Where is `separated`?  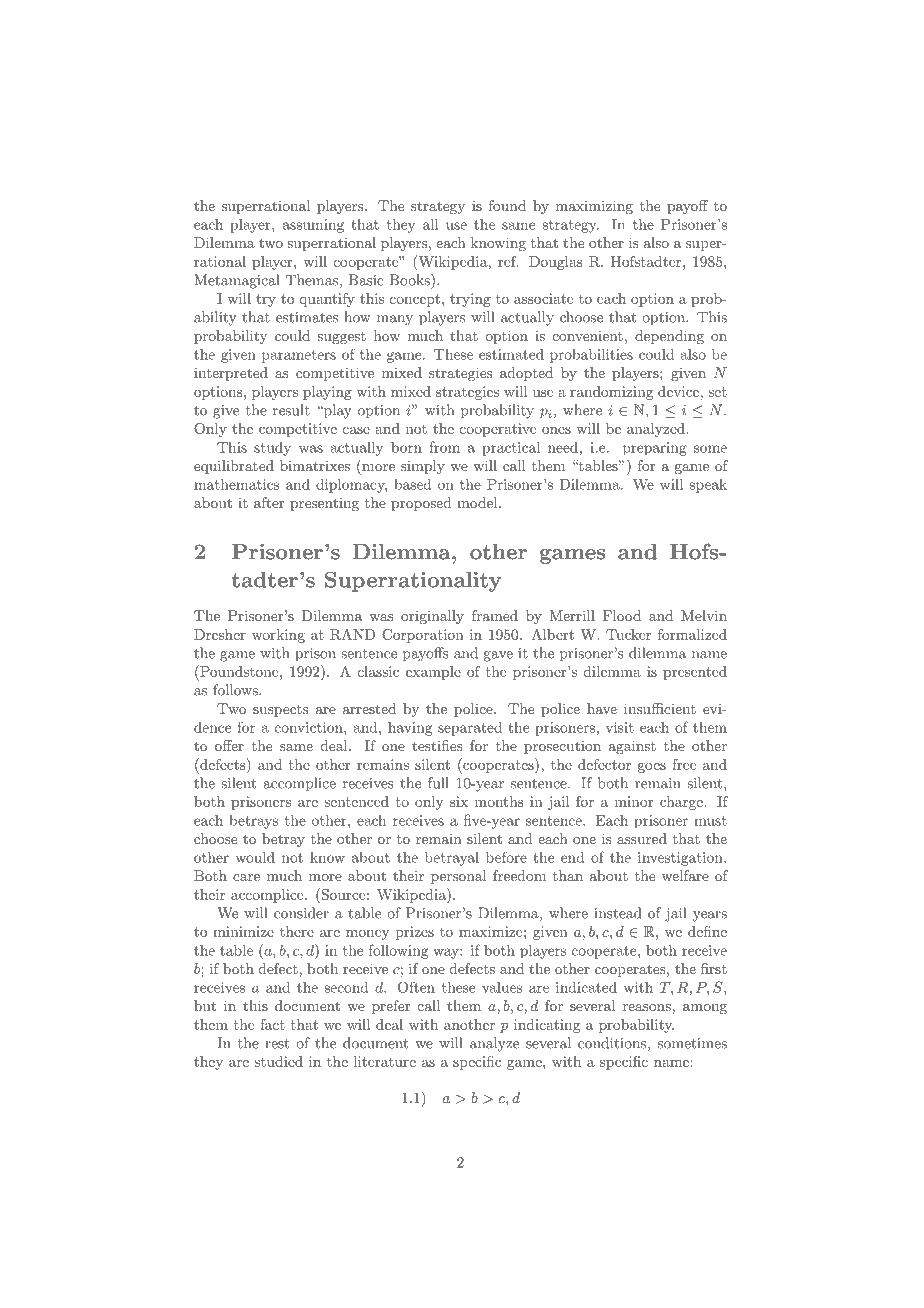
separated is located at coordinates (470, 729).
